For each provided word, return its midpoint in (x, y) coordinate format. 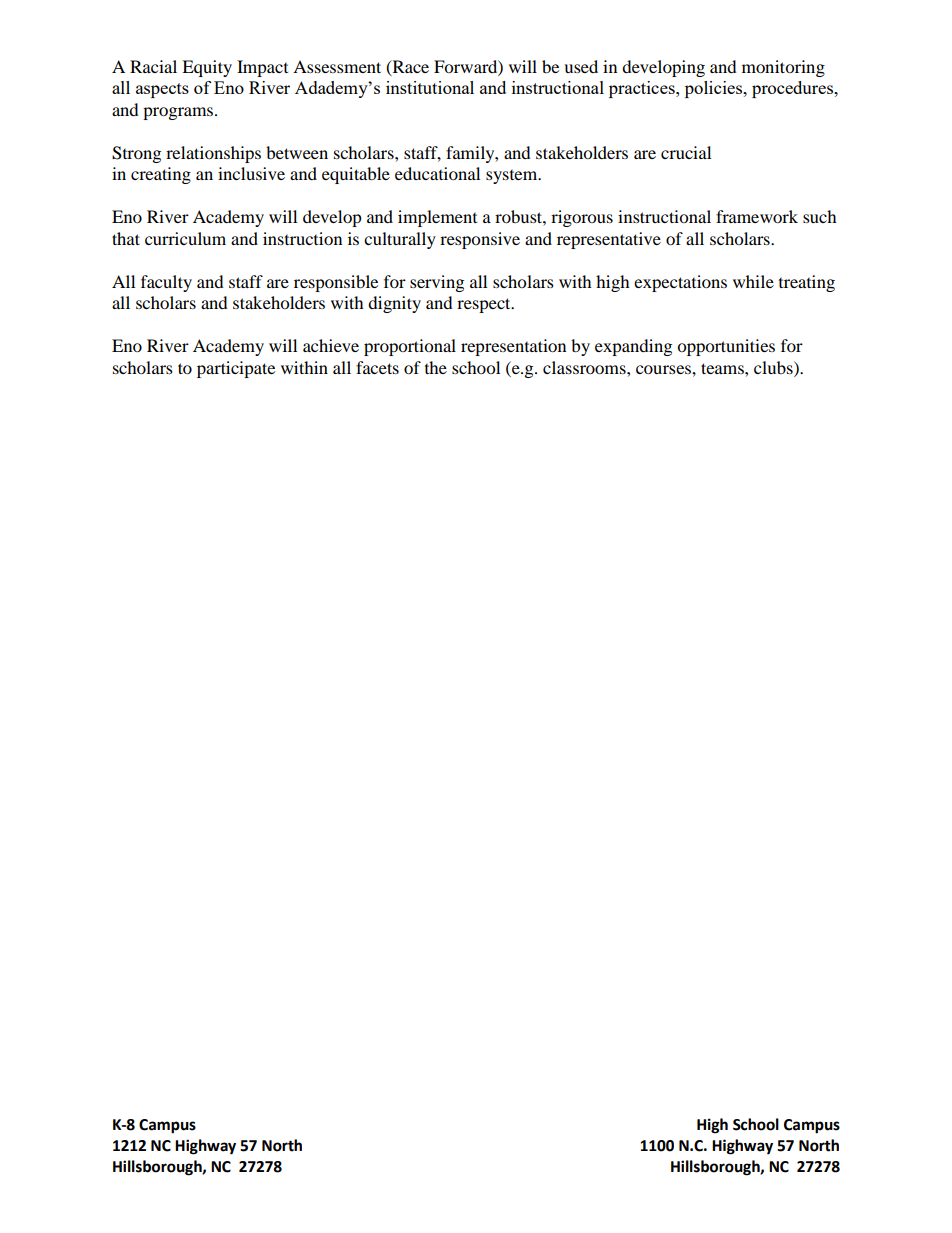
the (436, 367)
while (753, 281)
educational (437, 173)
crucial (686, 152)
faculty (166, 283)
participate (236, 369)
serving (437, 283)
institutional (430, 87)
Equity (207, 68)
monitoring (783, 68)
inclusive (251, 173)
